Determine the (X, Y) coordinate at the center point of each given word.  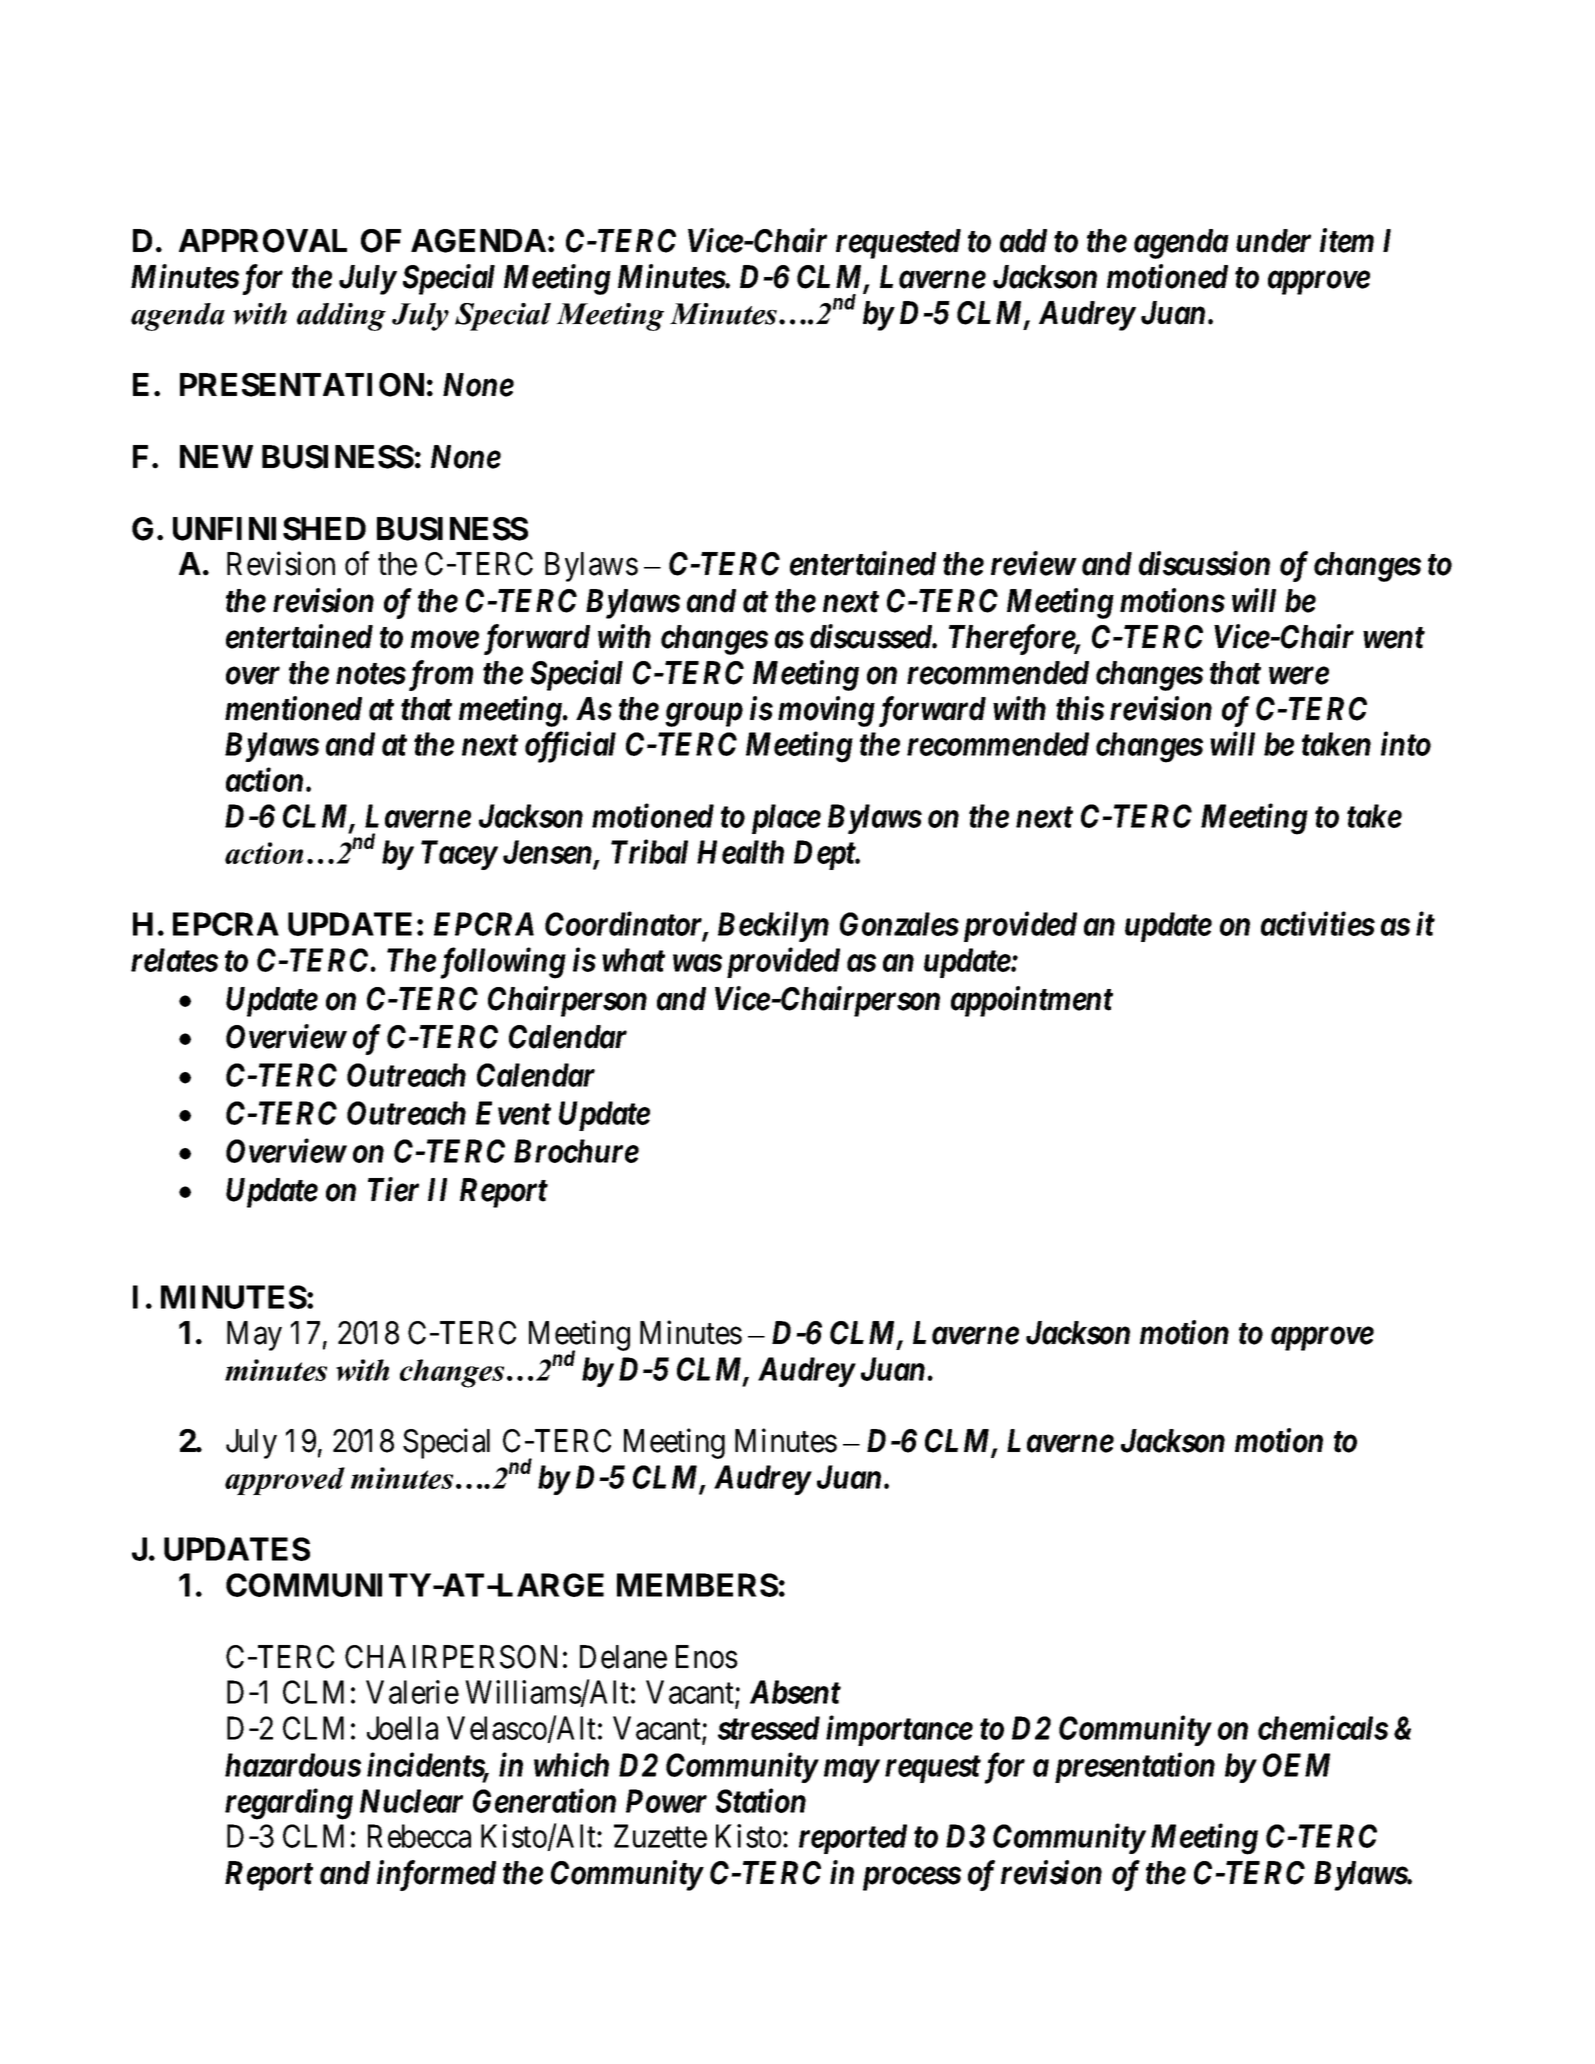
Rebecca (419, 1836)
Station (761, 1801)
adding (341, 317)
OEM (1296, 1765)
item (1347, 241)
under (1273, 241)
